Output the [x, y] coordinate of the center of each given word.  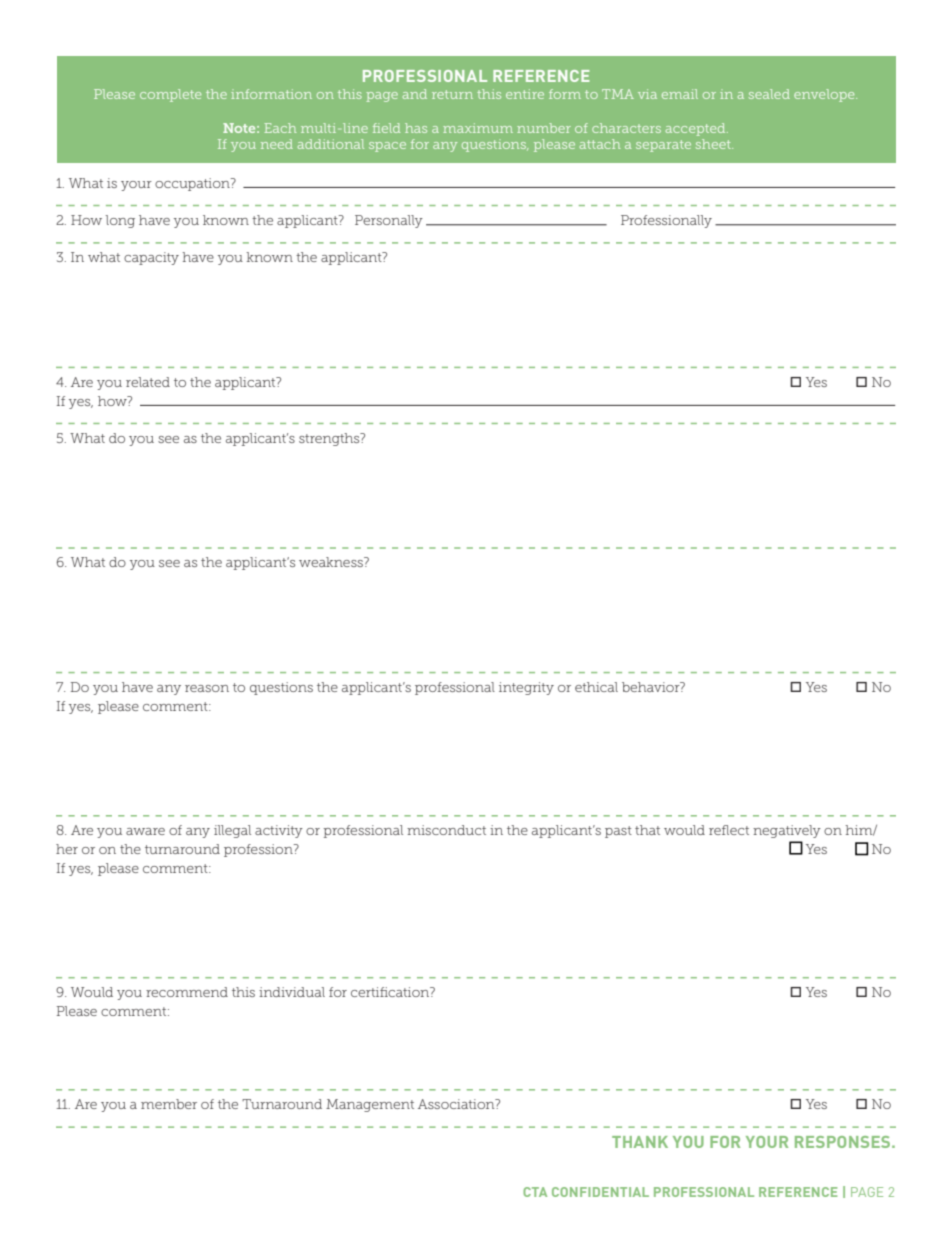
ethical [596, 687]
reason [207, 688]
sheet [714, 144]
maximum [478, 128]
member [169, 1104]
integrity [526, 688]
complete [170, 95]
